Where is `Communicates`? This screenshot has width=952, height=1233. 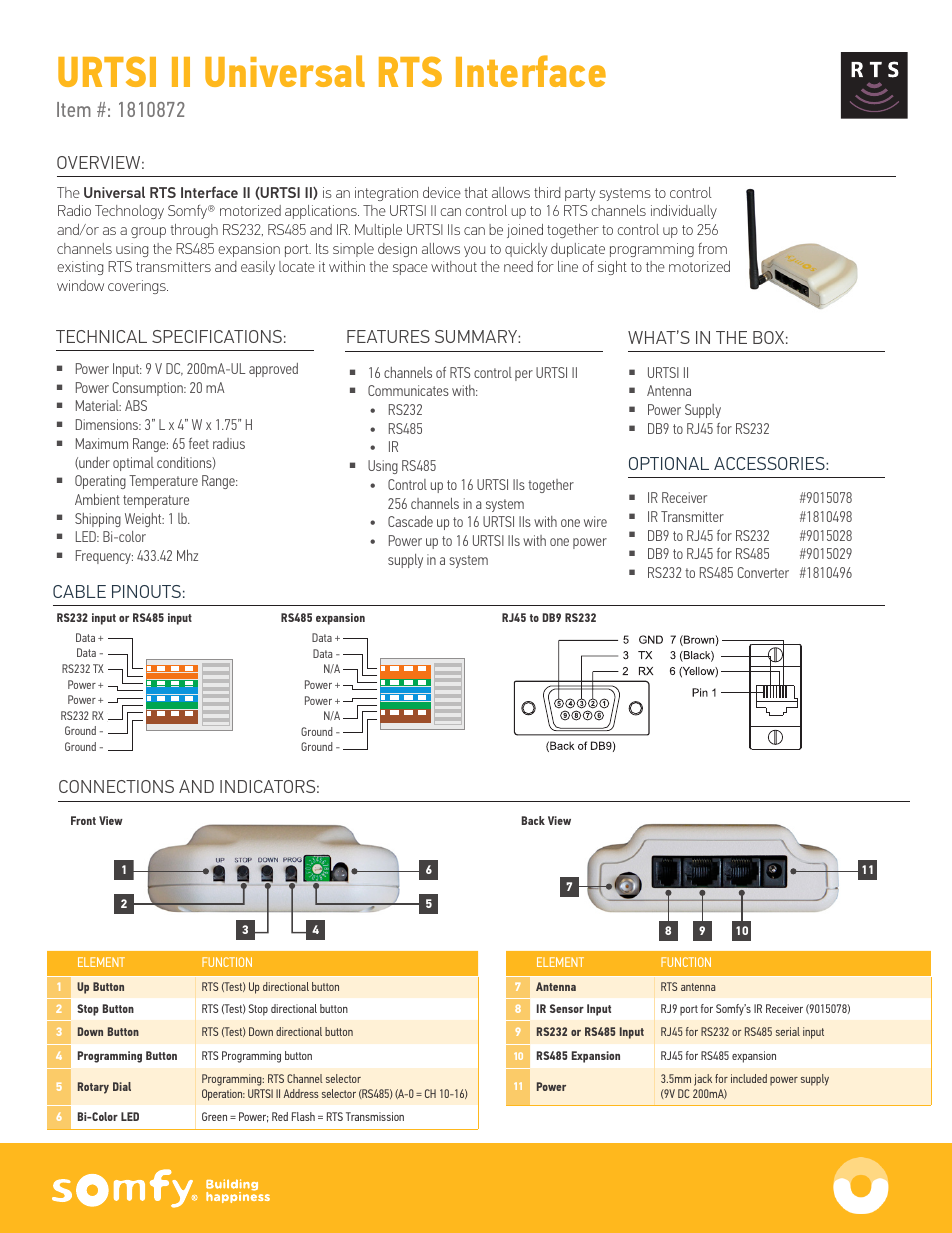 Communicates is located at coordinates (408, 390).
